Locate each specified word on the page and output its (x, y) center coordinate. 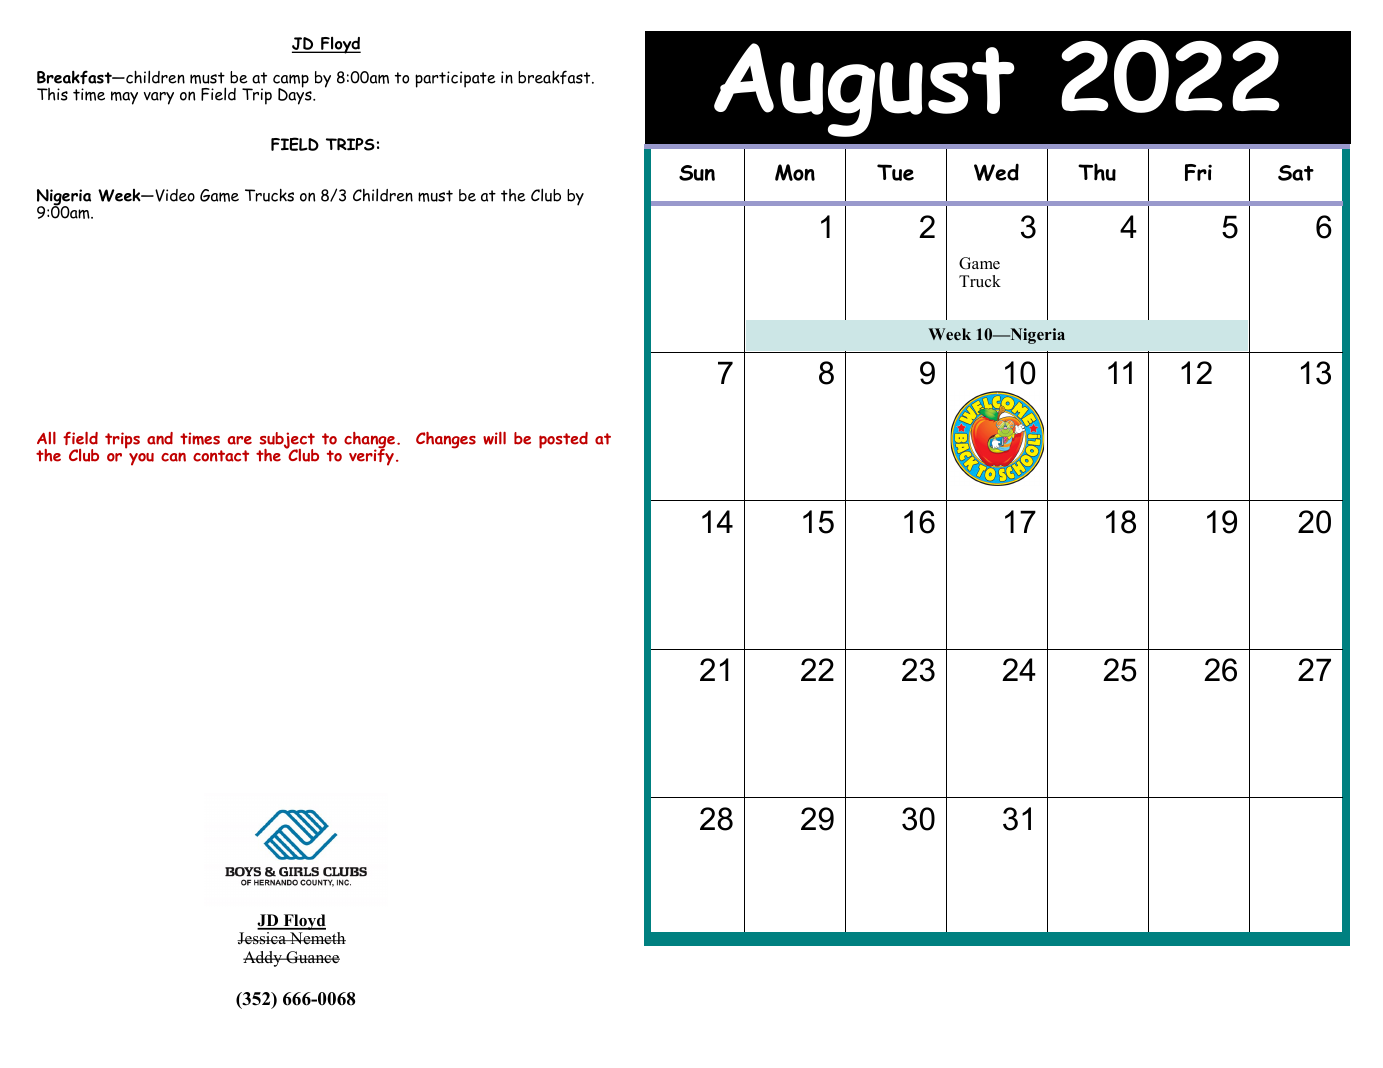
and (160, 438)
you (141, 459)
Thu (1097, 172)
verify (371, 456)
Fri (1198, 172)
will (494, 438)
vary (159, 98)
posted (563, 440)
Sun (697, 173)
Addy (264, 959)
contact (221, 456)
